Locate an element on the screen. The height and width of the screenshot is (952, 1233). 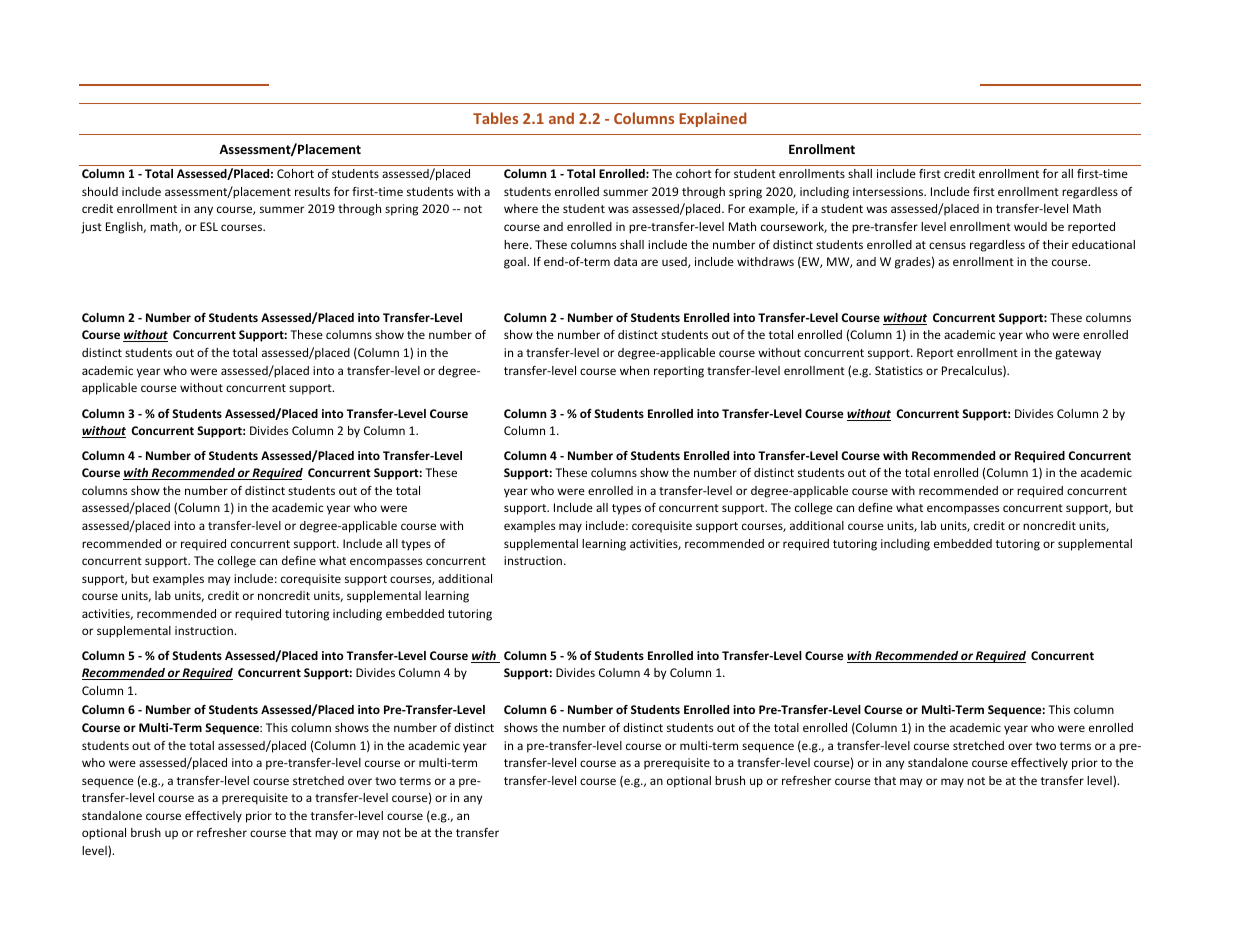
goal is located at coordinates (516, 263).
